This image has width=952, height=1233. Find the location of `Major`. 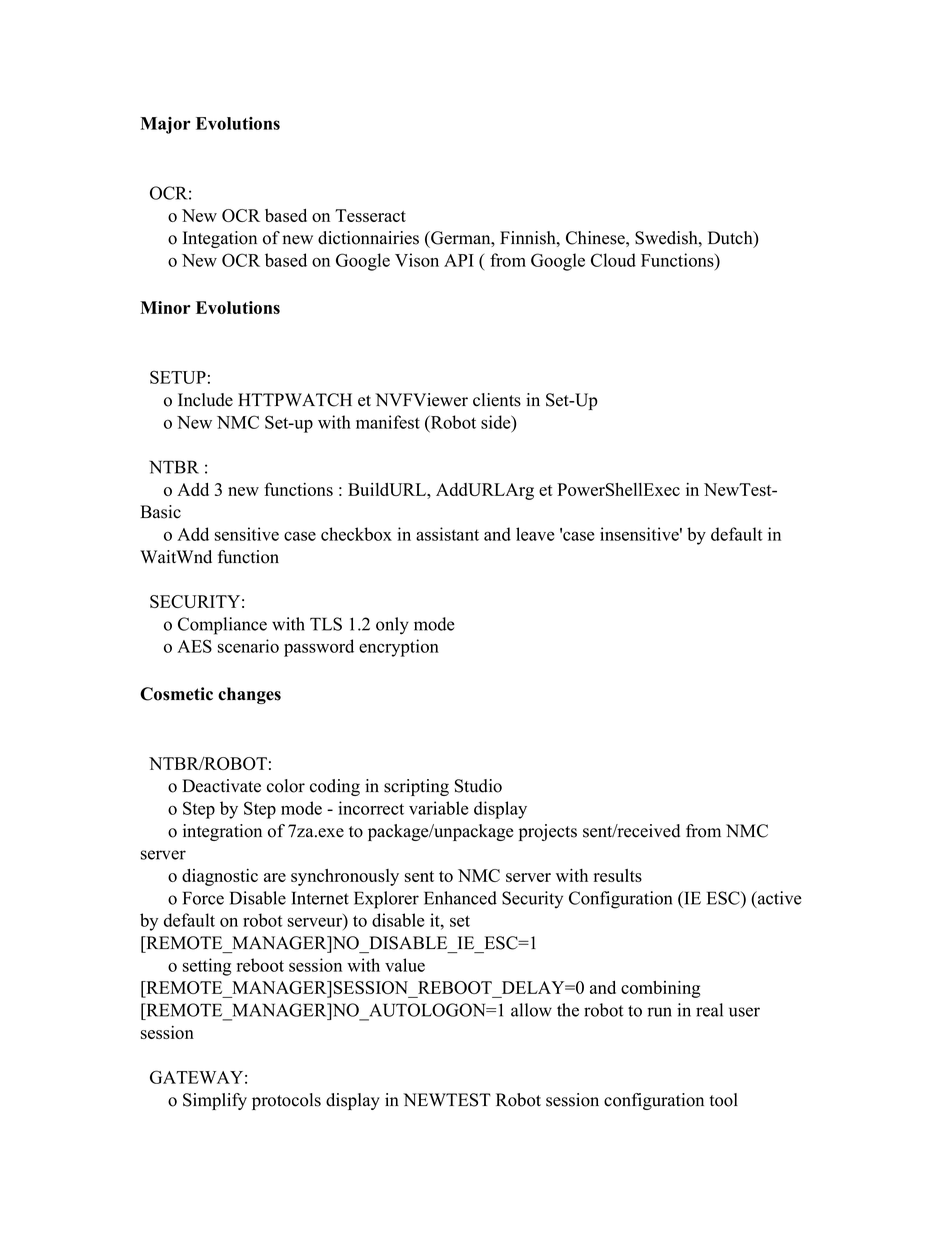

Major is located at coordinates (165, 125).
